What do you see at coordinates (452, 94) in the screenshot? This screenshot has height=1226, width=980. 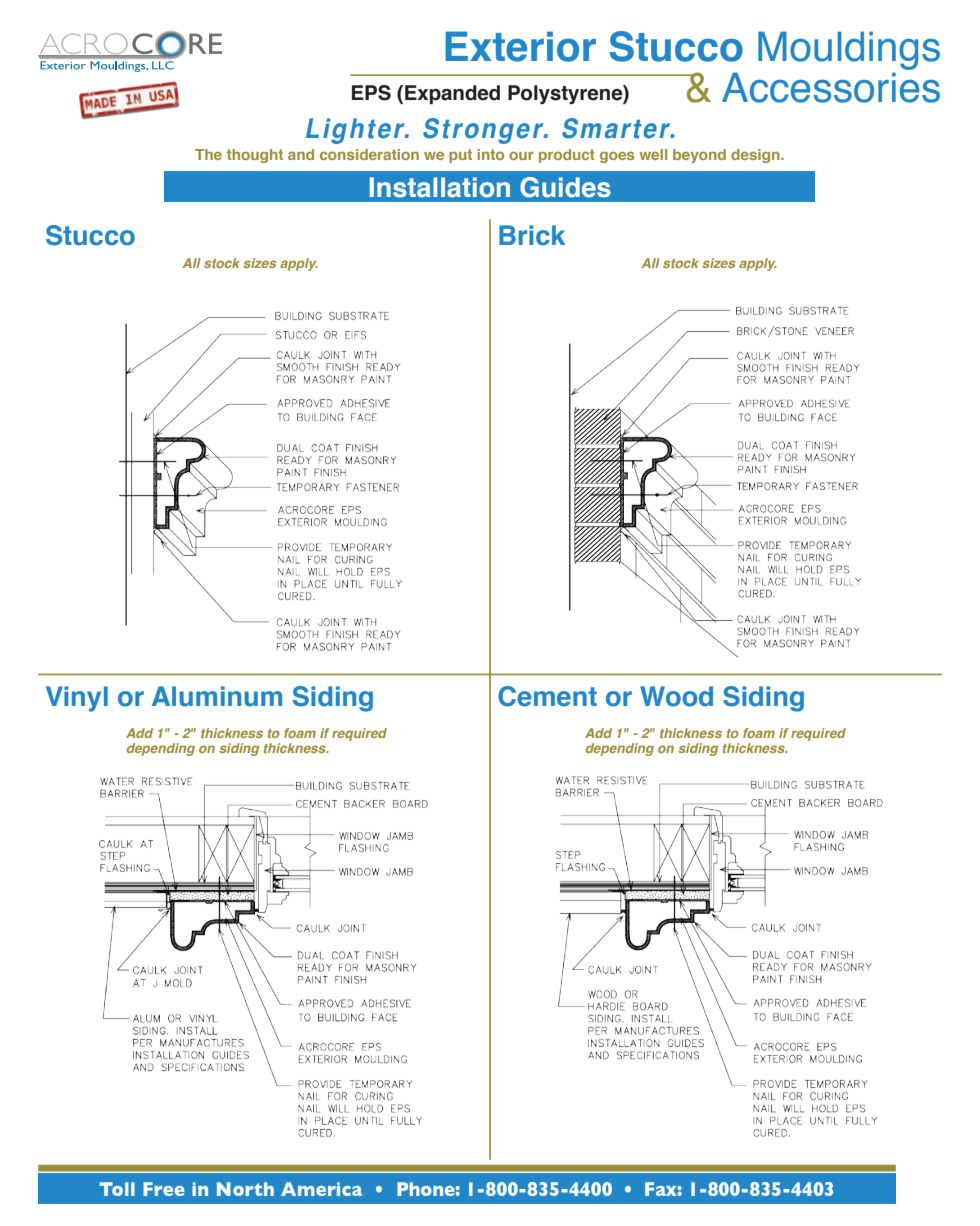 I see `Expanded` at bounding box center [452, 94].
